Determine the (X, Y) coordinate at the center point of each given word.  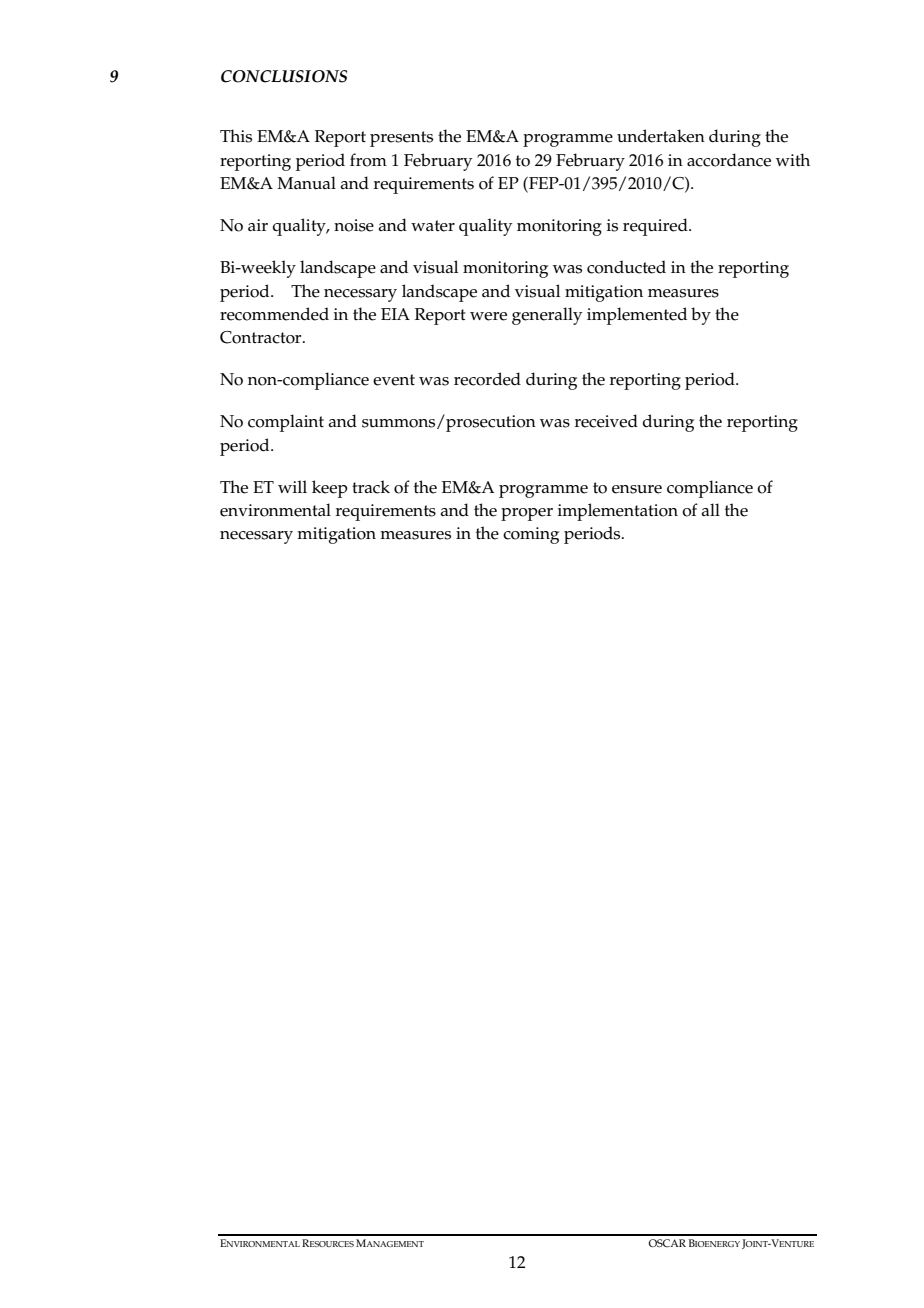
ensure (637, 489)
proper (527, 514)
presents (401, 139)
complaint (286, 423)
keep (330, 489)
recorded (487, 379)
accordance (729, 160)
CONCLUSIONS (284, 76)
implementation (618, 512)
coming (531, 535)
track (371, 487)
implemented (637, 316)
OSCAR (667, 1243)
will (292, 486)
